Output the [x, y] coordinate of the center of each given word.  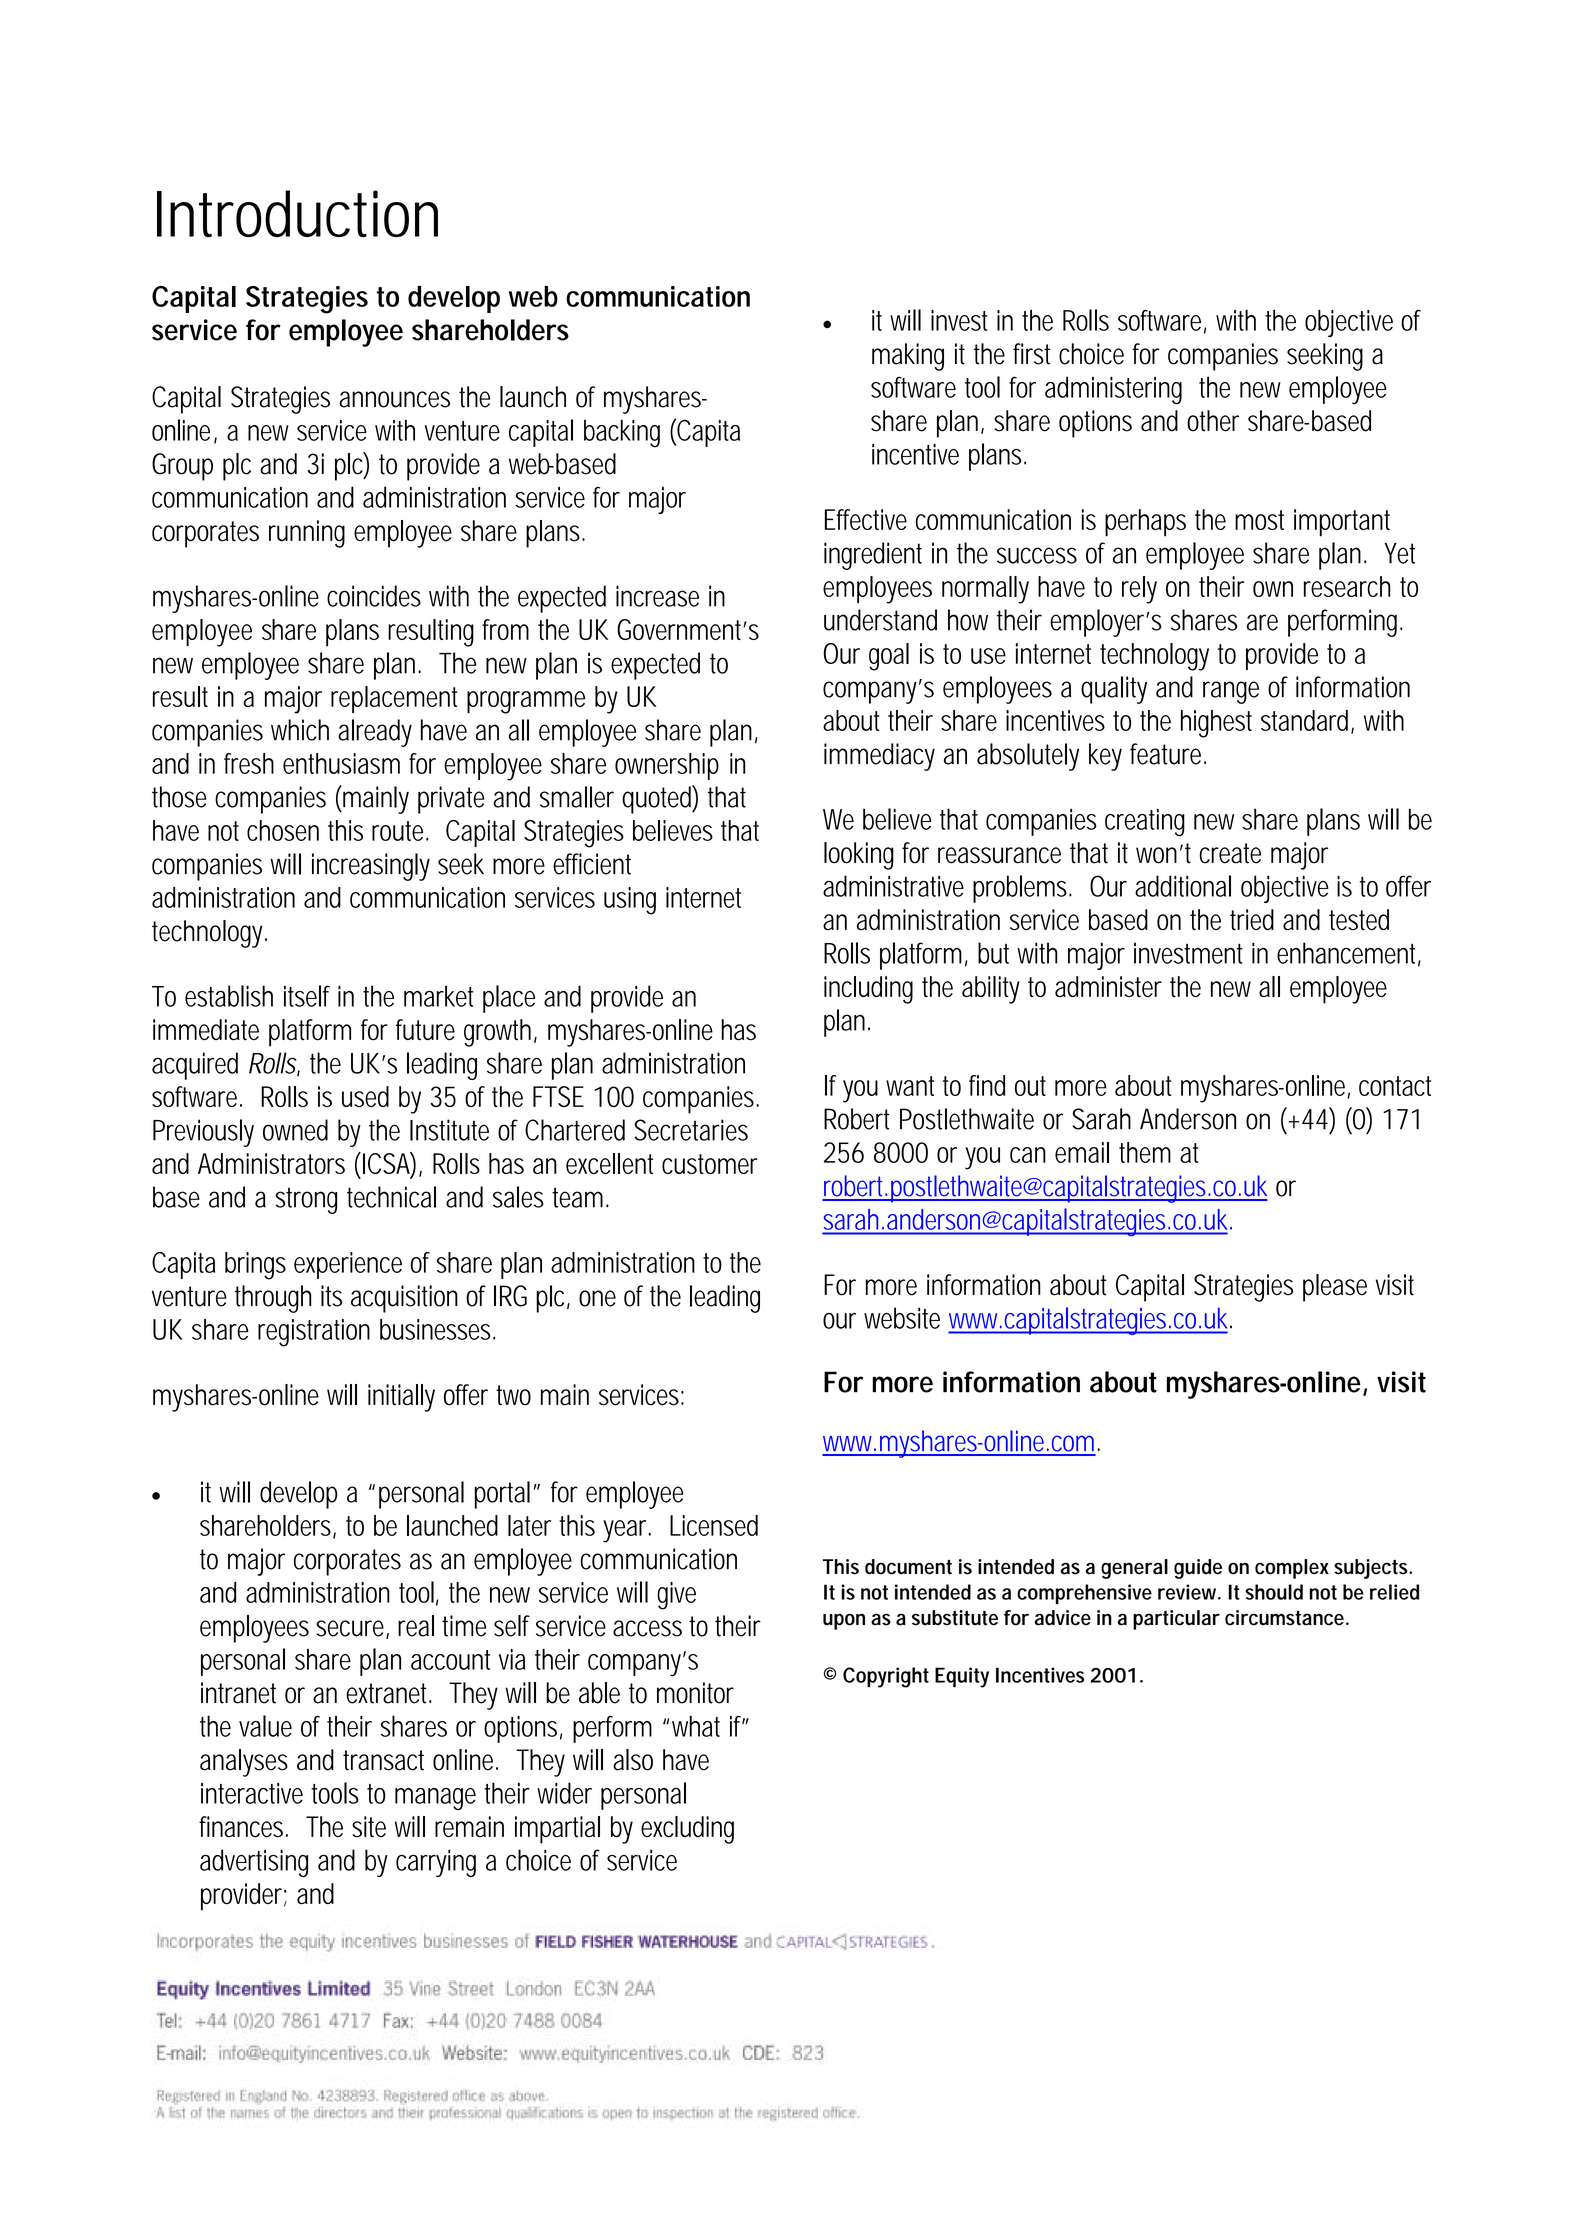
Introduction [297, 214]
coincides [374, 596]
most [1259, 520]
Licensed [714, 1525]
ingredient [873, 556]
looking [859, 856]
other [1213, 421]
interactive [252, 1793]
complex [1292, 1569]
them [1145, 1152]
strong [306, 1200]
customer [710, 1164]
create [1230, 853]
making [908, 357]
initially [401, 1398]
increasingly [371, 867]
